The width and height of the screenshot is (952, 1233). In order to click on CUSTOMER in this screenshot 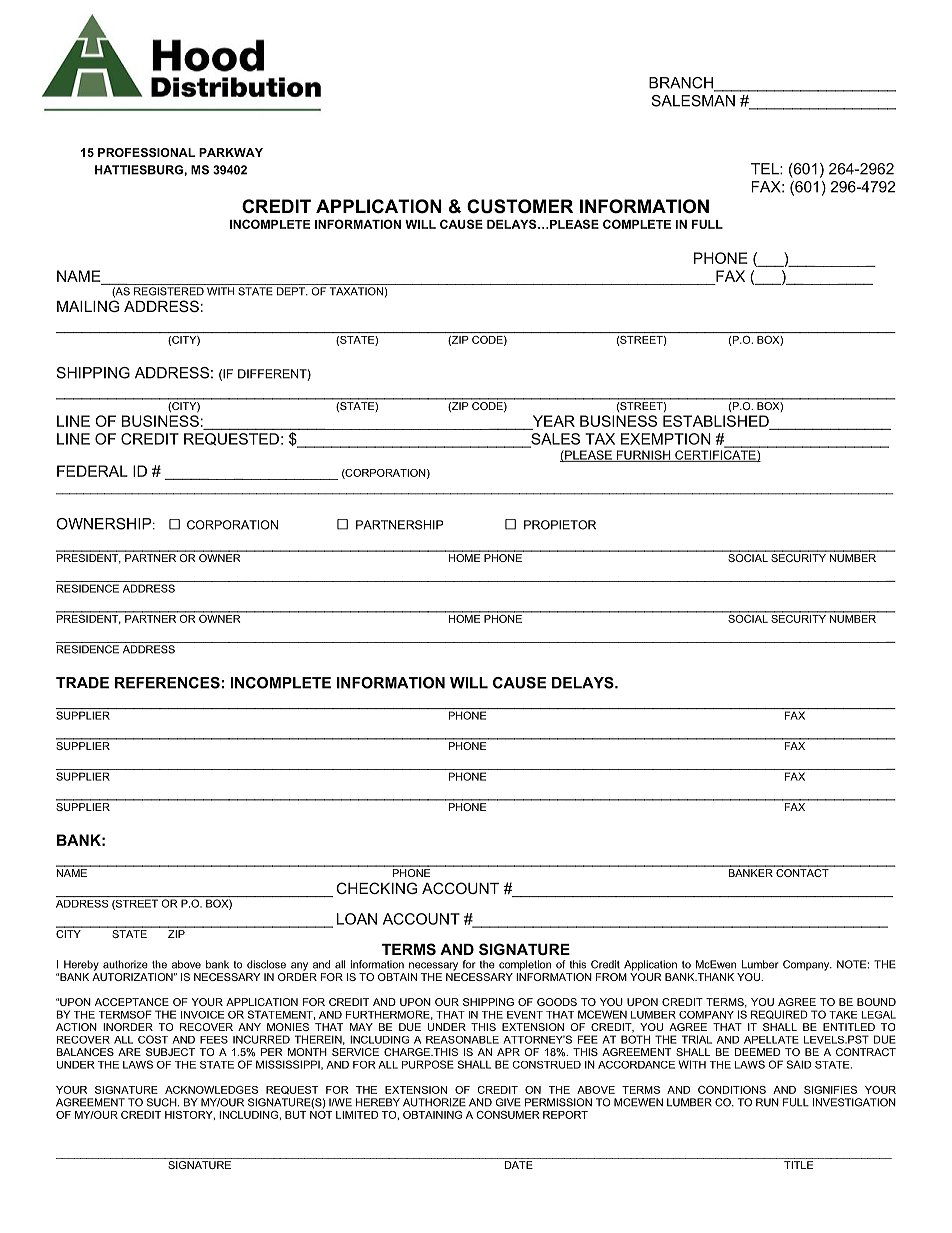, I will do `click(520, 206)`.
